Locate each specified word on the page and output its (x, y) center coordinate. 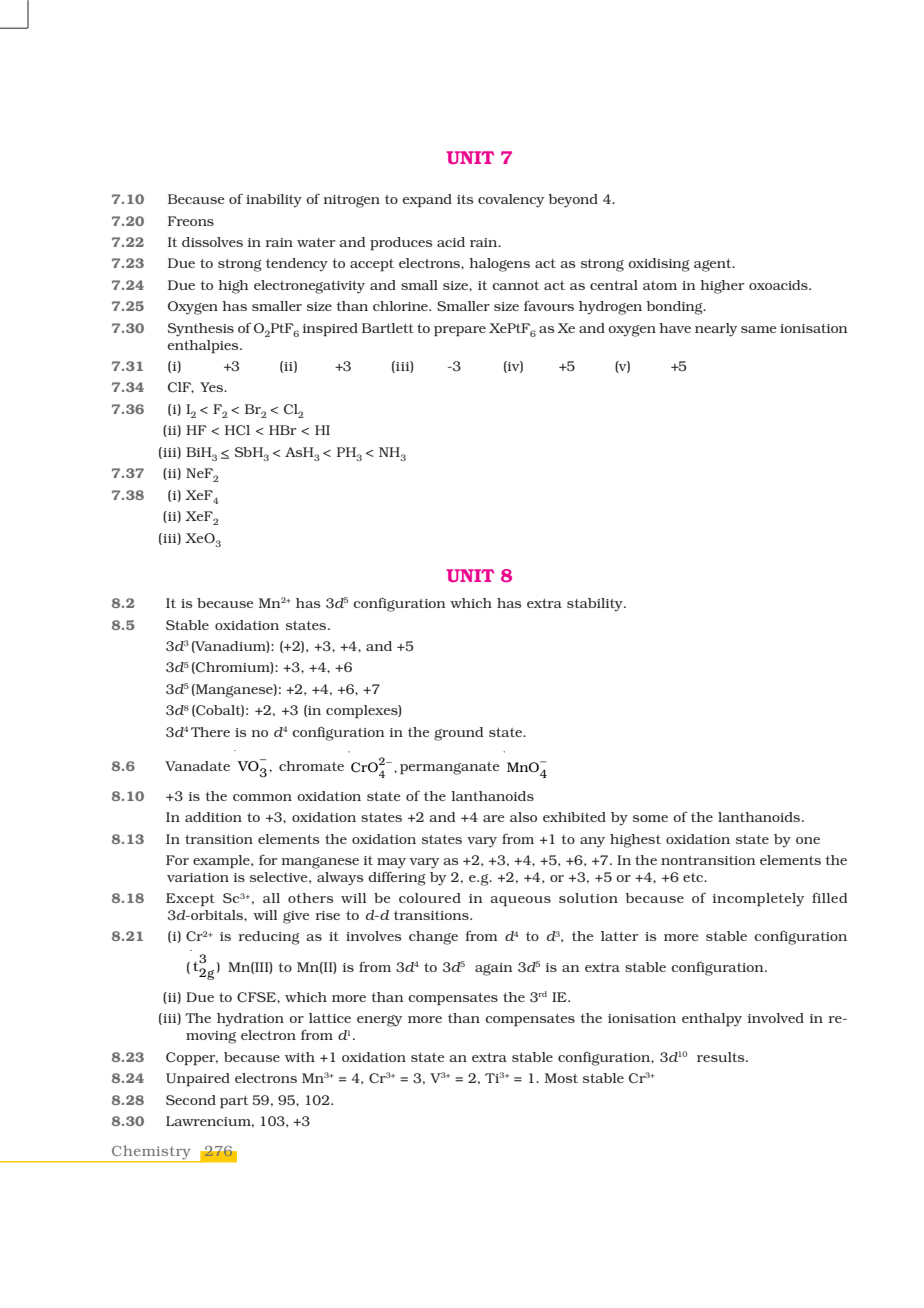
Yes (212, 387)
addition (213, 817)
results (722, 1057)
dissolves (212, 242)
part (234, 1102)
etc (694, 877)
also (523, 817)
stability (596, 604)
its (465, 199)
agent (714, 265)
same (759, 329)
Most (561, 1078)
